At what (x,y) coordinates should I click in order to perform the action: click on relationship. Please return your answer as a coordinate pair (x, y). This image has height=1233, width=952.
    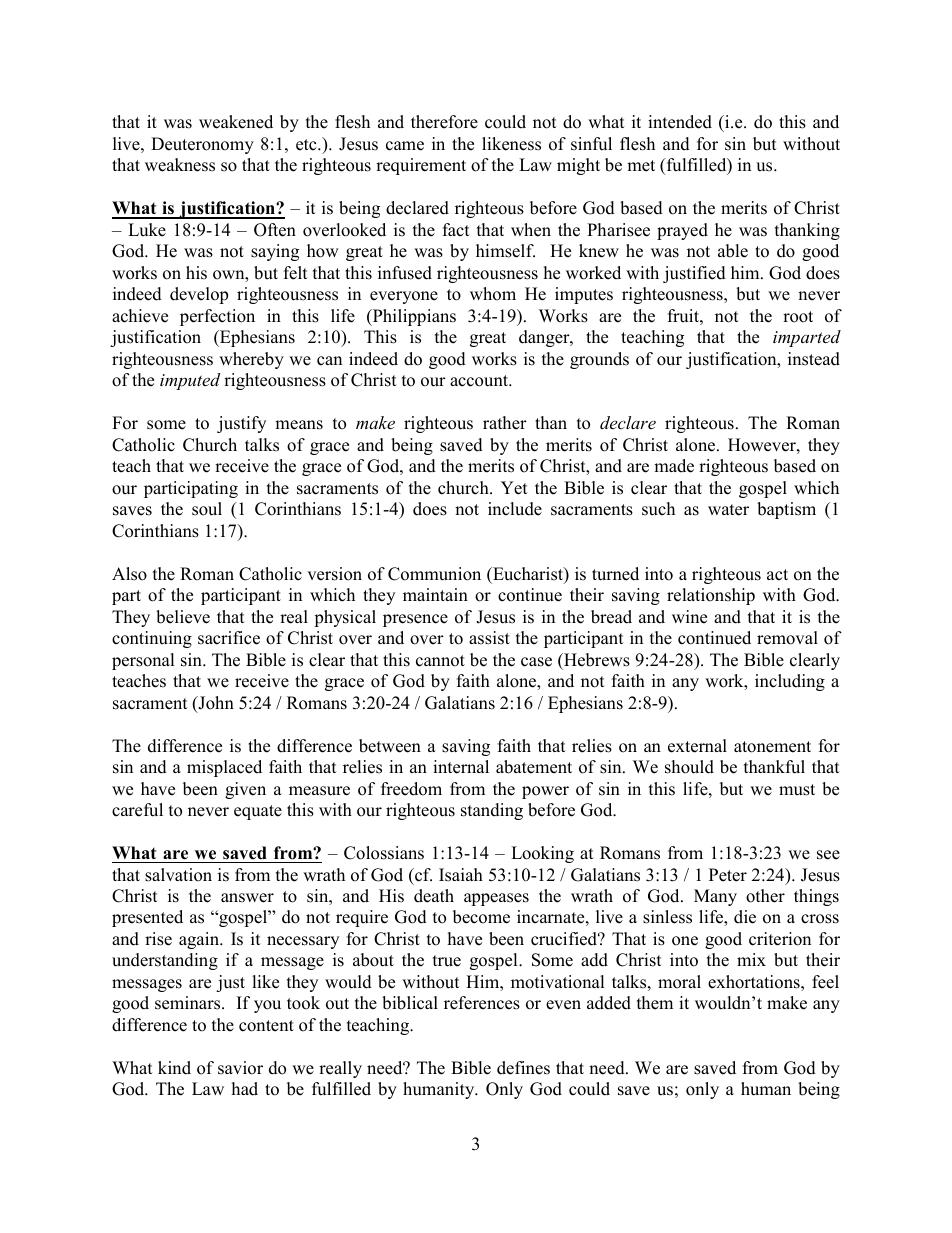
    Looking at the image, I should click on (711, 596).
